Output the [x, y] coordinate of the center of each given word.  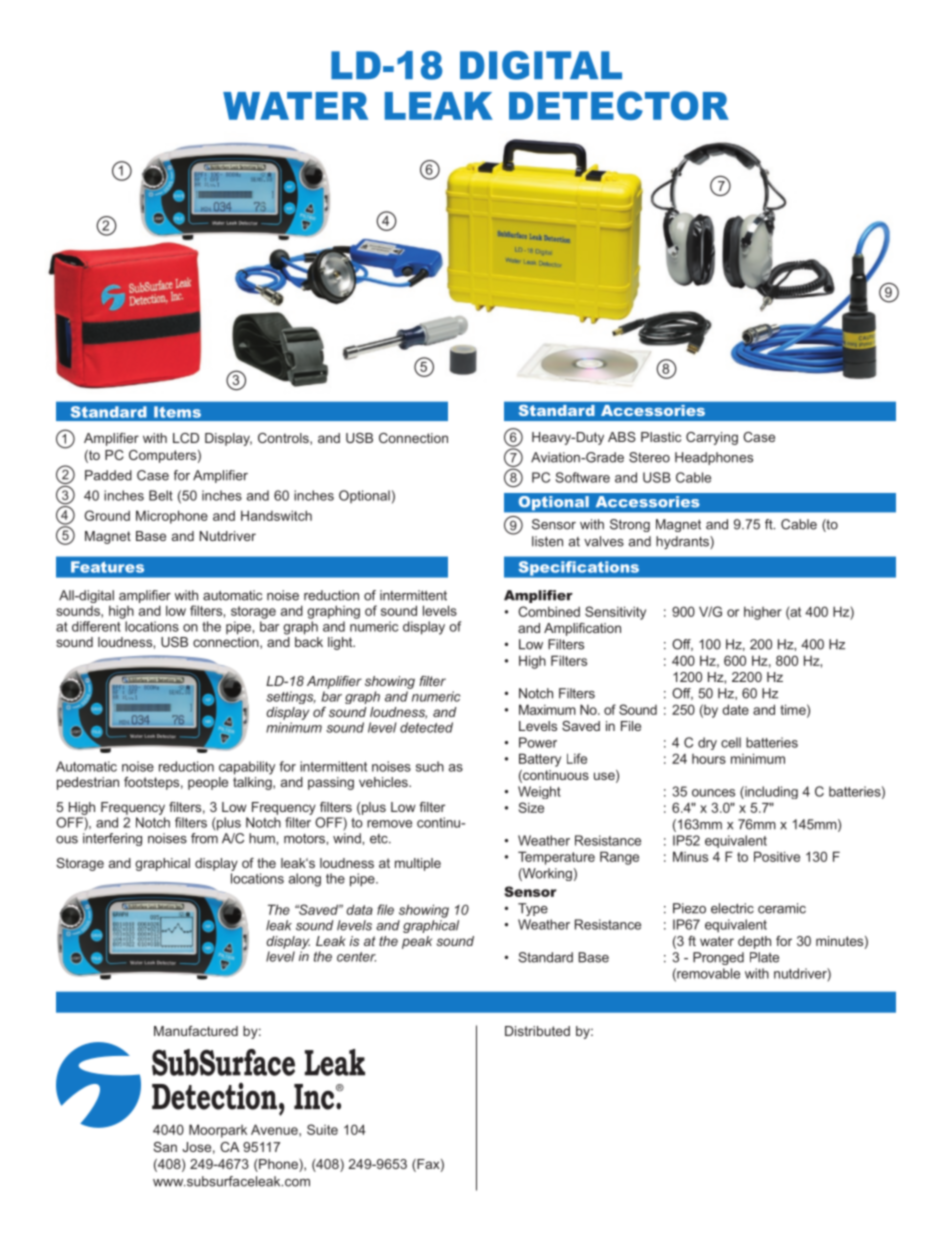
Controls [284, 439]
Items [177, 412]
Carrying [712, 438]
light [341, 643]
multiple [418, 864]
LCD [186, 438]
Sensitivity [615, 613]
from [204, 837]
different [96, 626]
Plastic [661, 437]
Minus [690, 856]
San [165, 1147]
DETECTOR [619, 105]
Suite [322, 1129]
